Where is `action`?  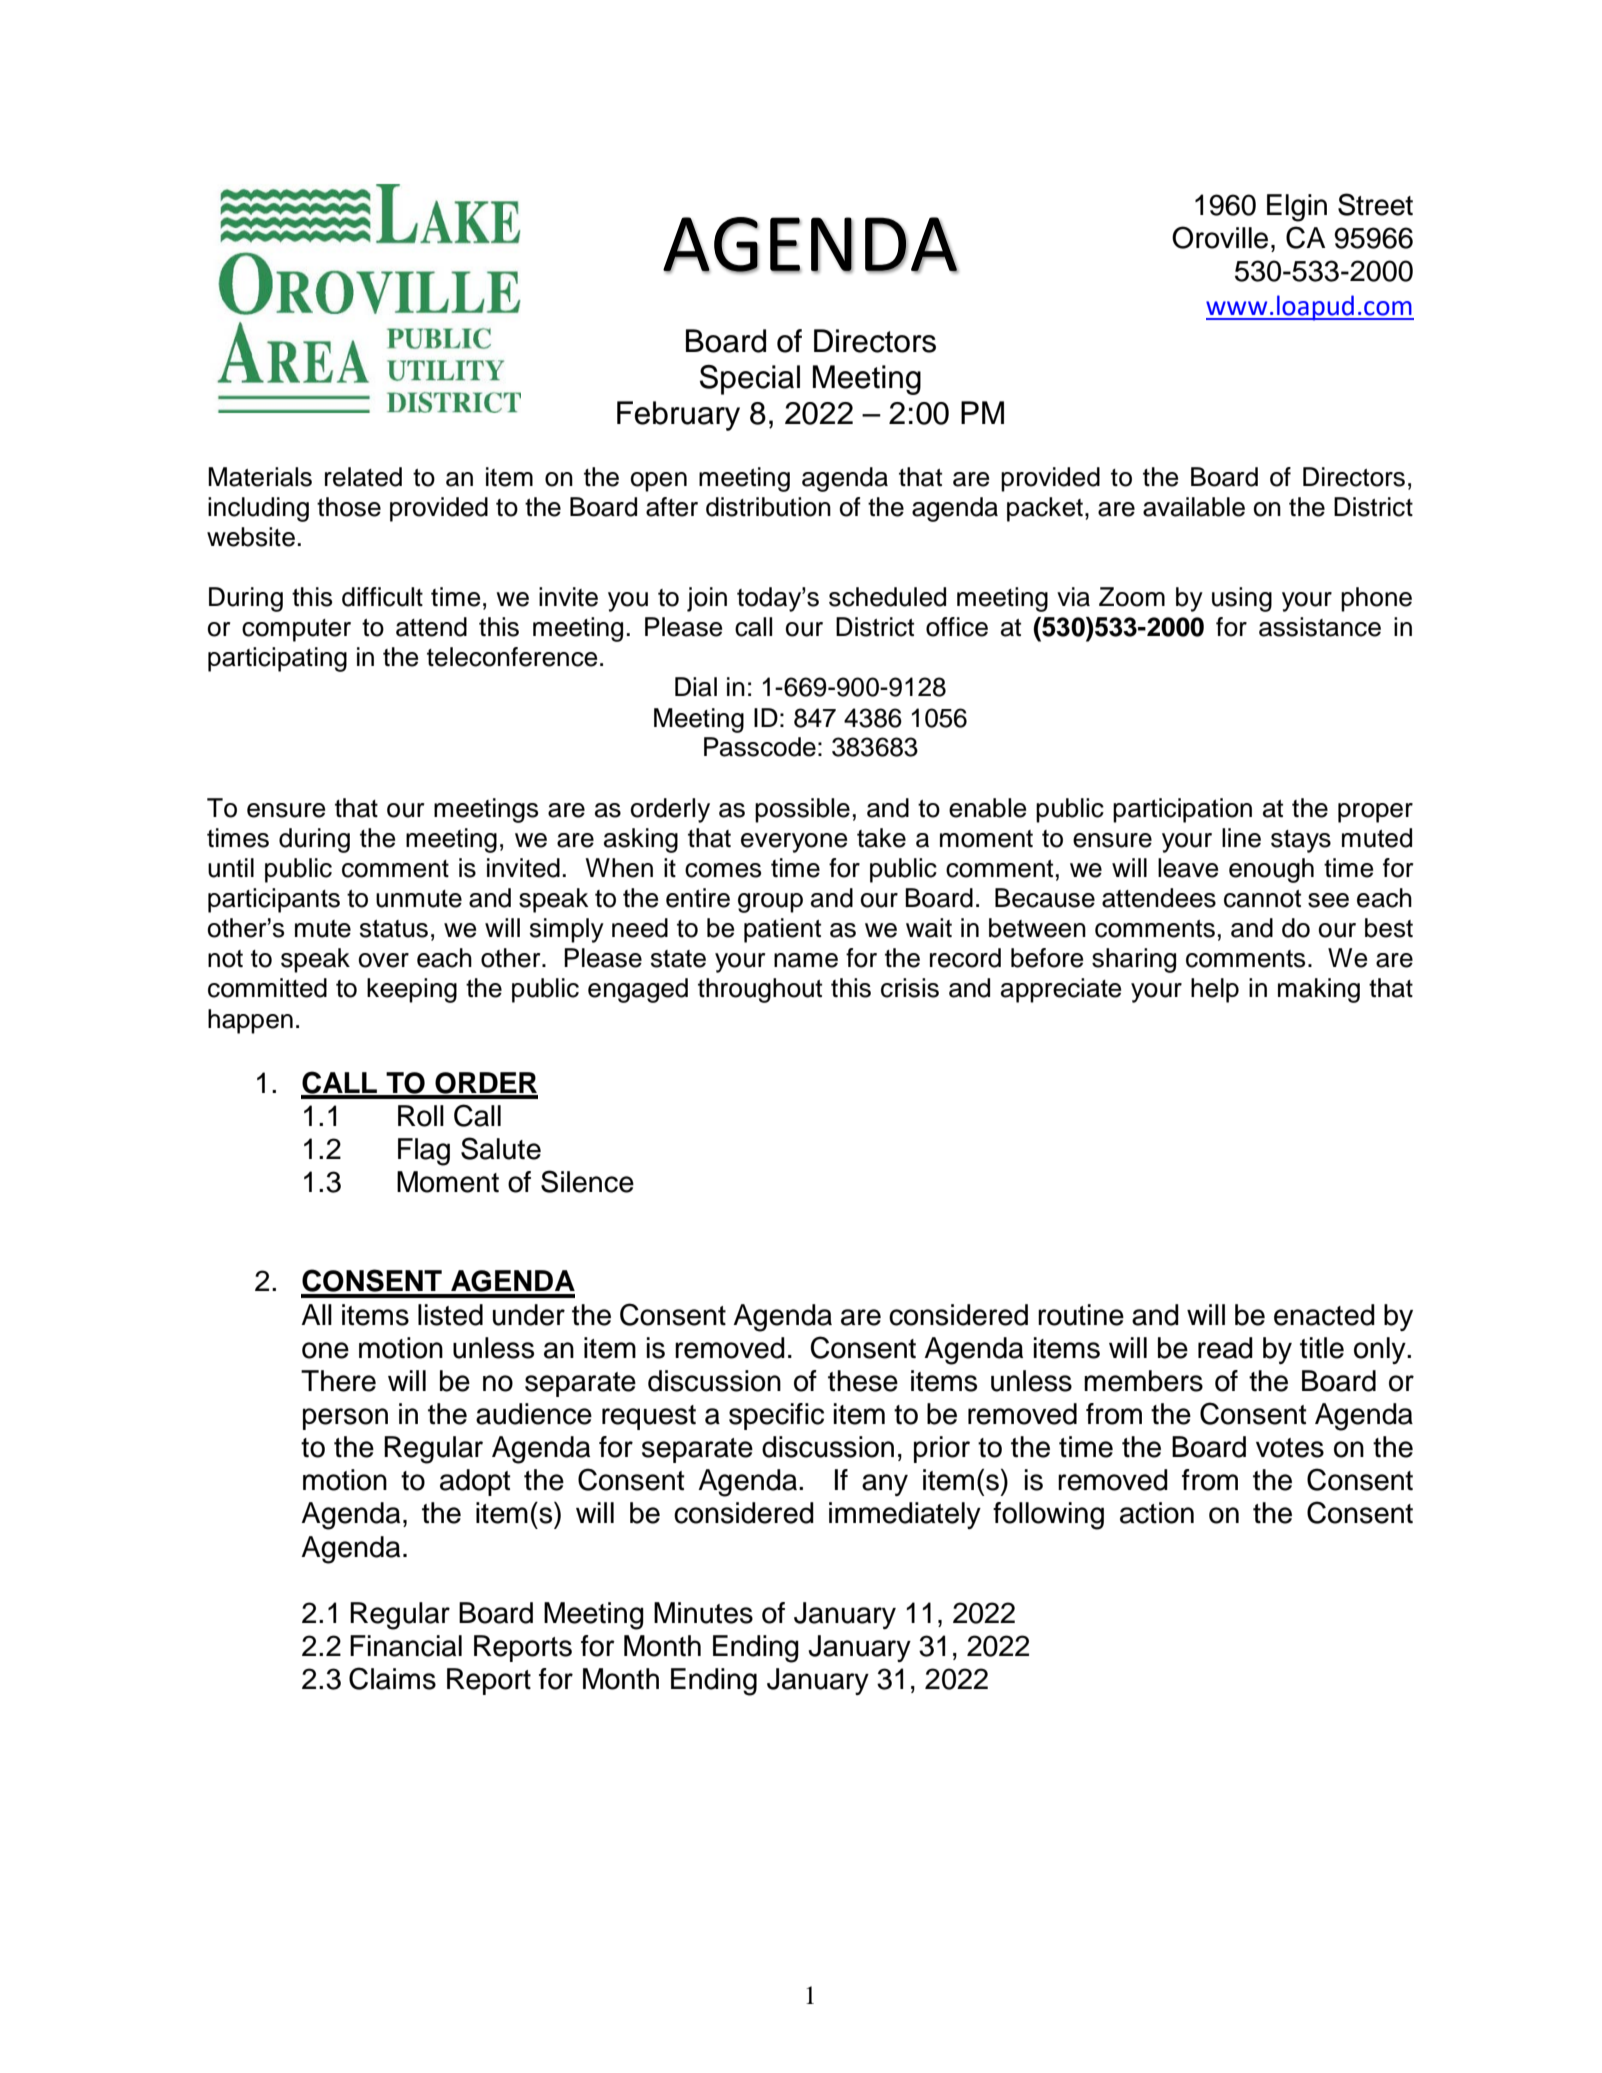
action is located at coordinates (1157, 1513).
